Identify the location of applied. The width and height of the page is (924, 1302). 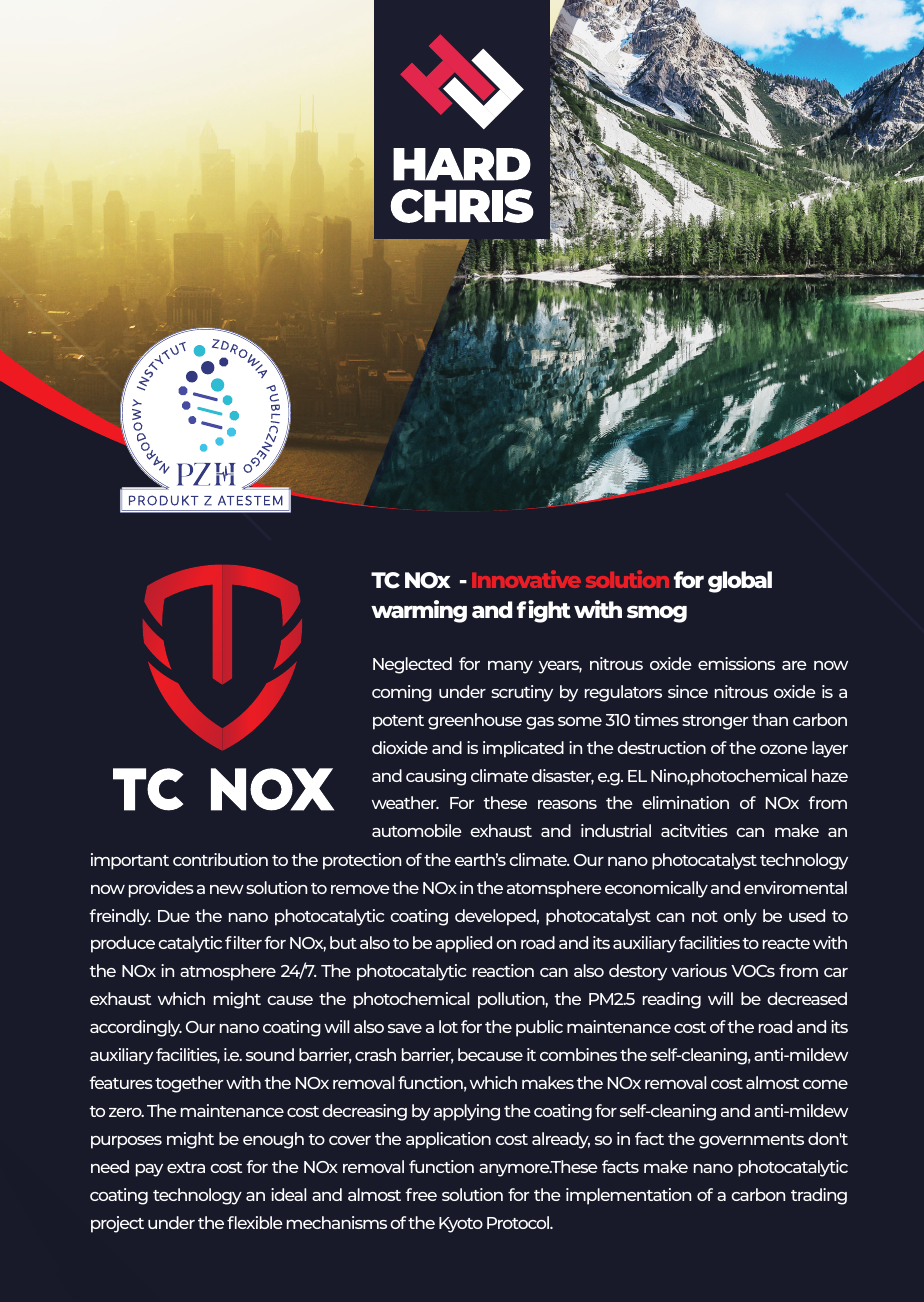
(464, 944).
